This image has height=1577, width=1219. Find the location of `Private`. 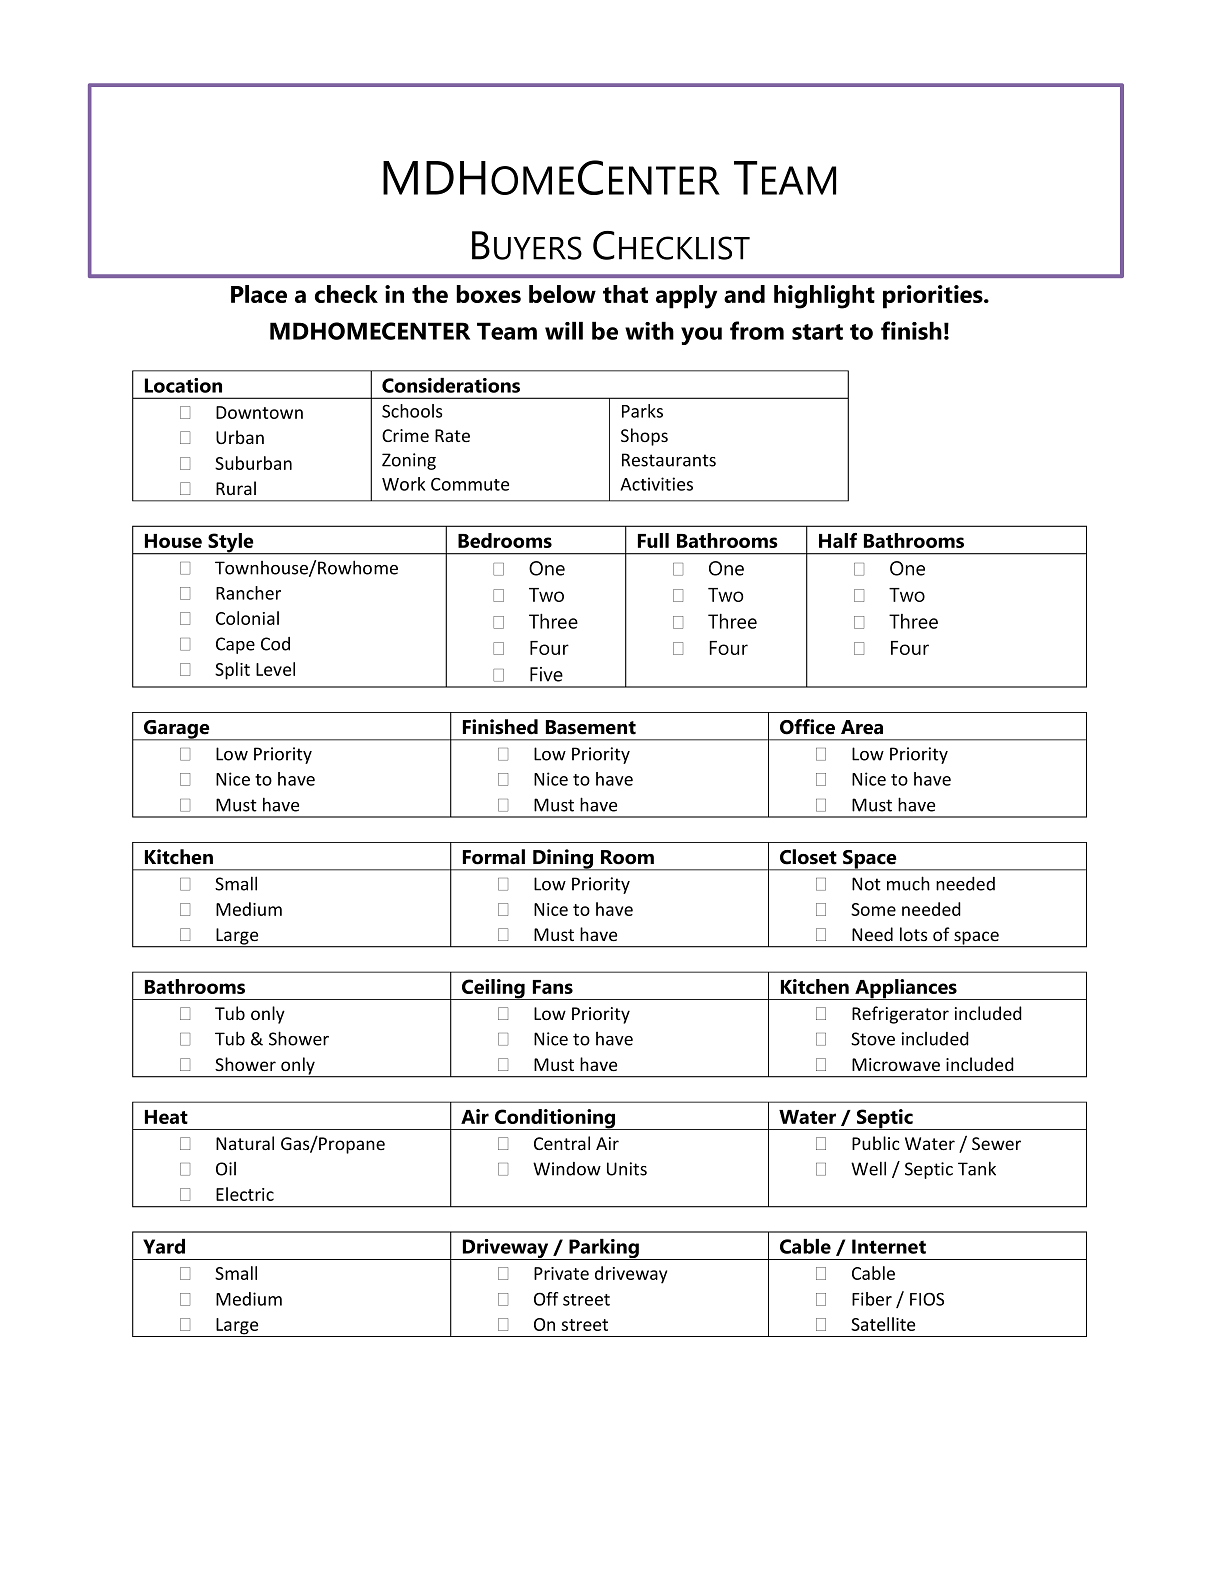

Private is located at coordinates (561, 1273).
